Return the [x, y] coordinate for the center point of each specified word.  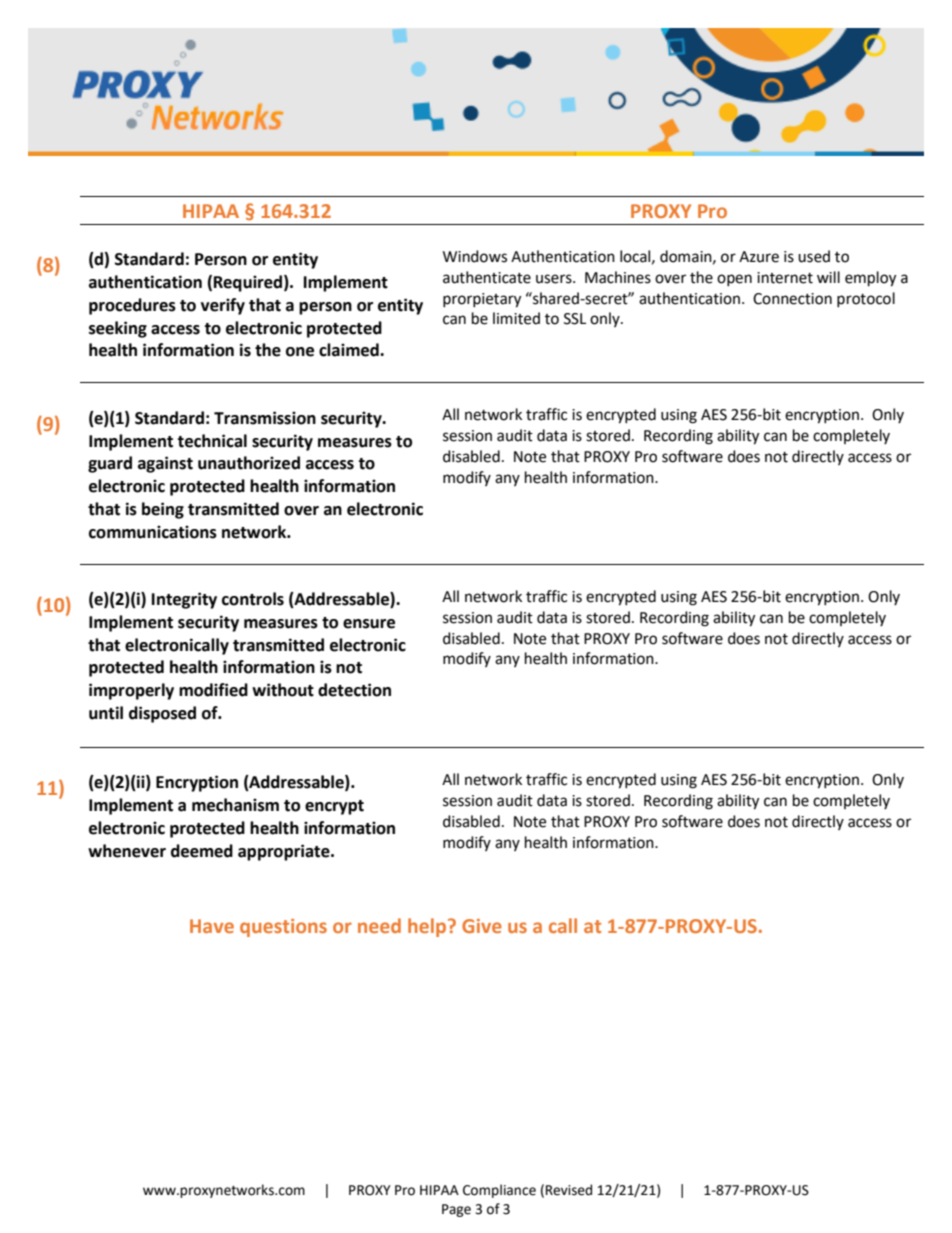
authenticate [487, 277]
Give [482, 926]
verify [223, 306]
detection [354, 690]
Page [456, 1210]
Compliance [499, 1191]
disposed [162, 714]
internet [785, 278]
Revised [569, 1190]
